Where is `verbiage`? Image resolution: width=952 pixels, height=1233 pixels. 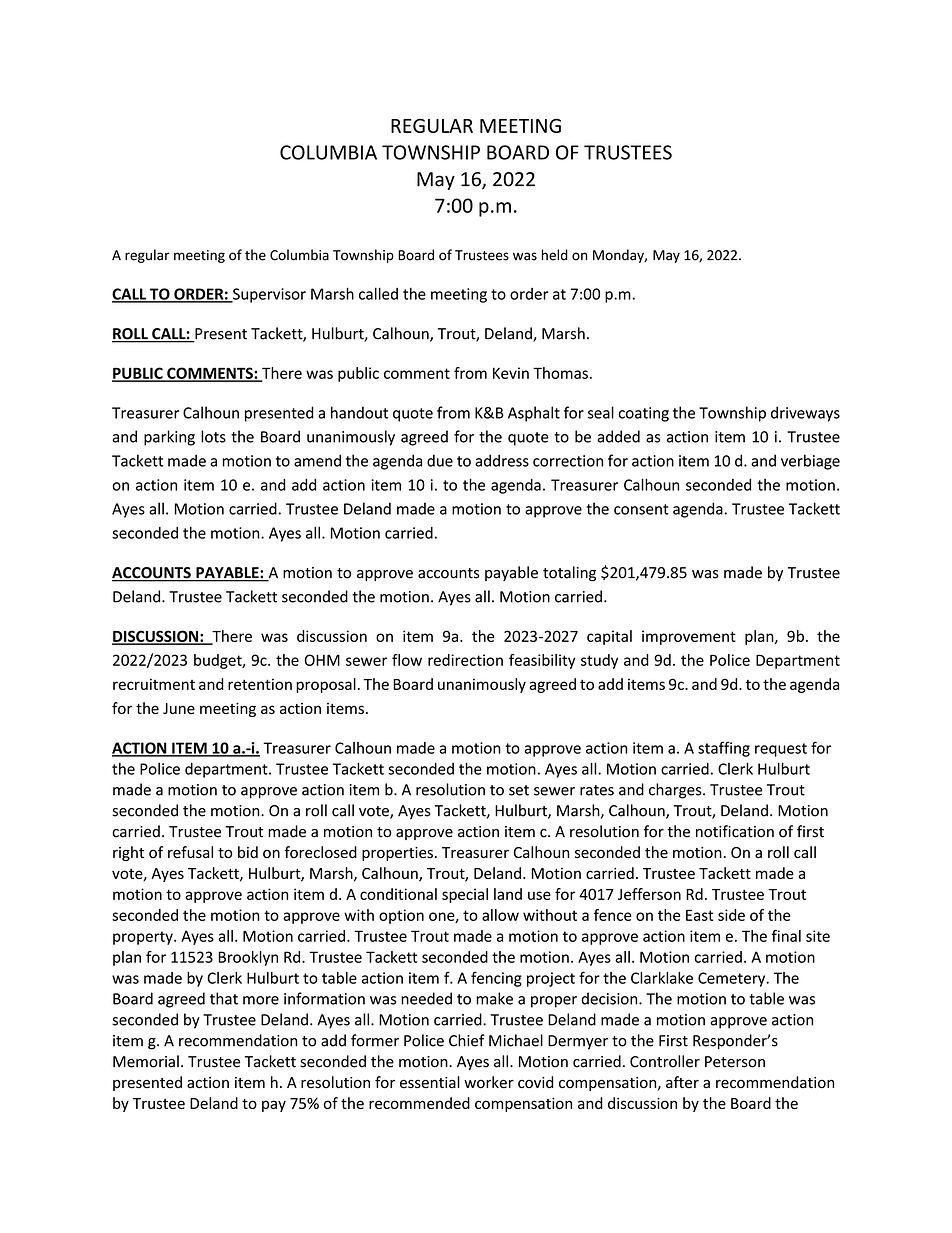 verbiage is located at coordinates (810, 462).
